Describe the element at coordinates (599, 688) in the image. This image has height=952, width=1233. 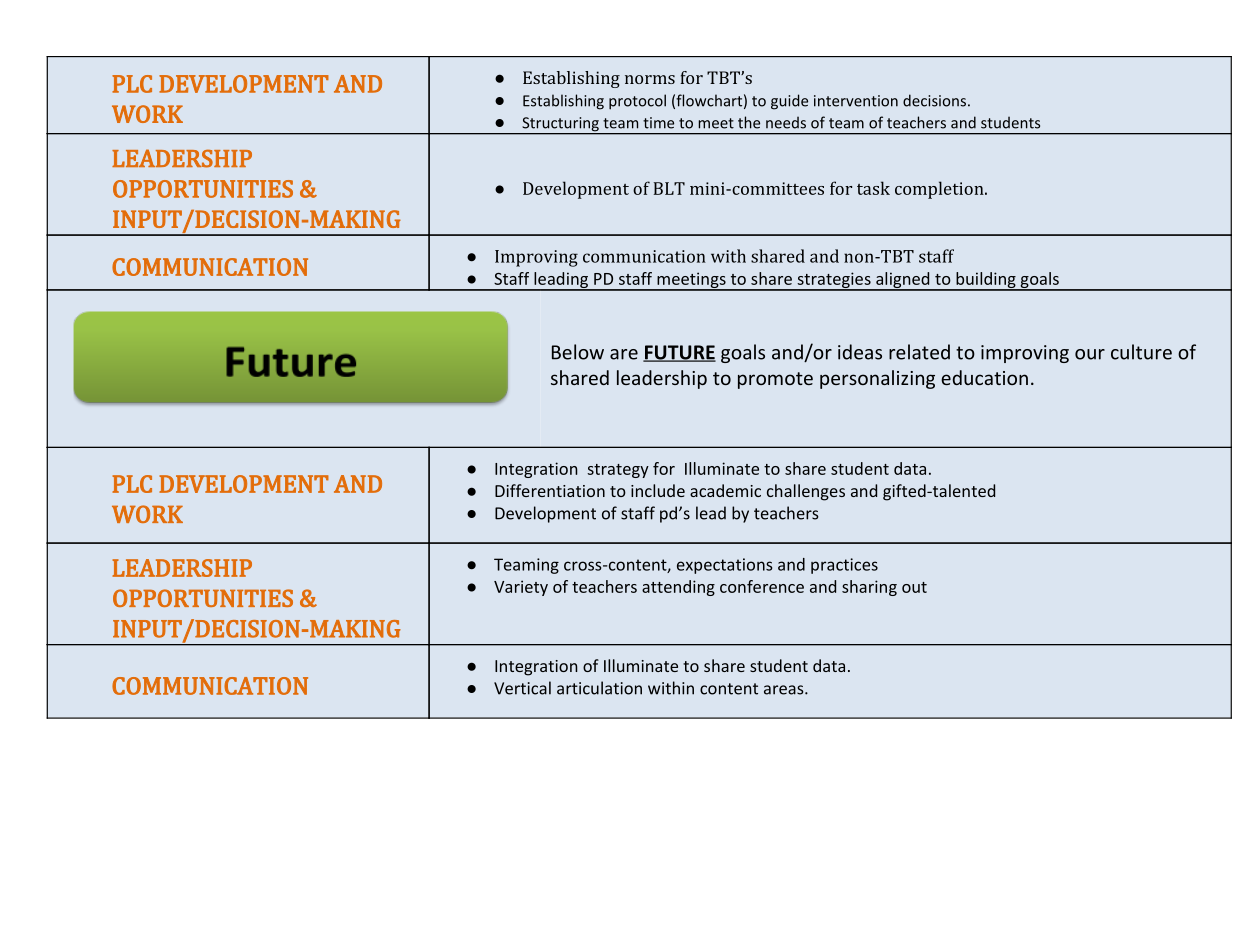
I see `articulation` at that location.
